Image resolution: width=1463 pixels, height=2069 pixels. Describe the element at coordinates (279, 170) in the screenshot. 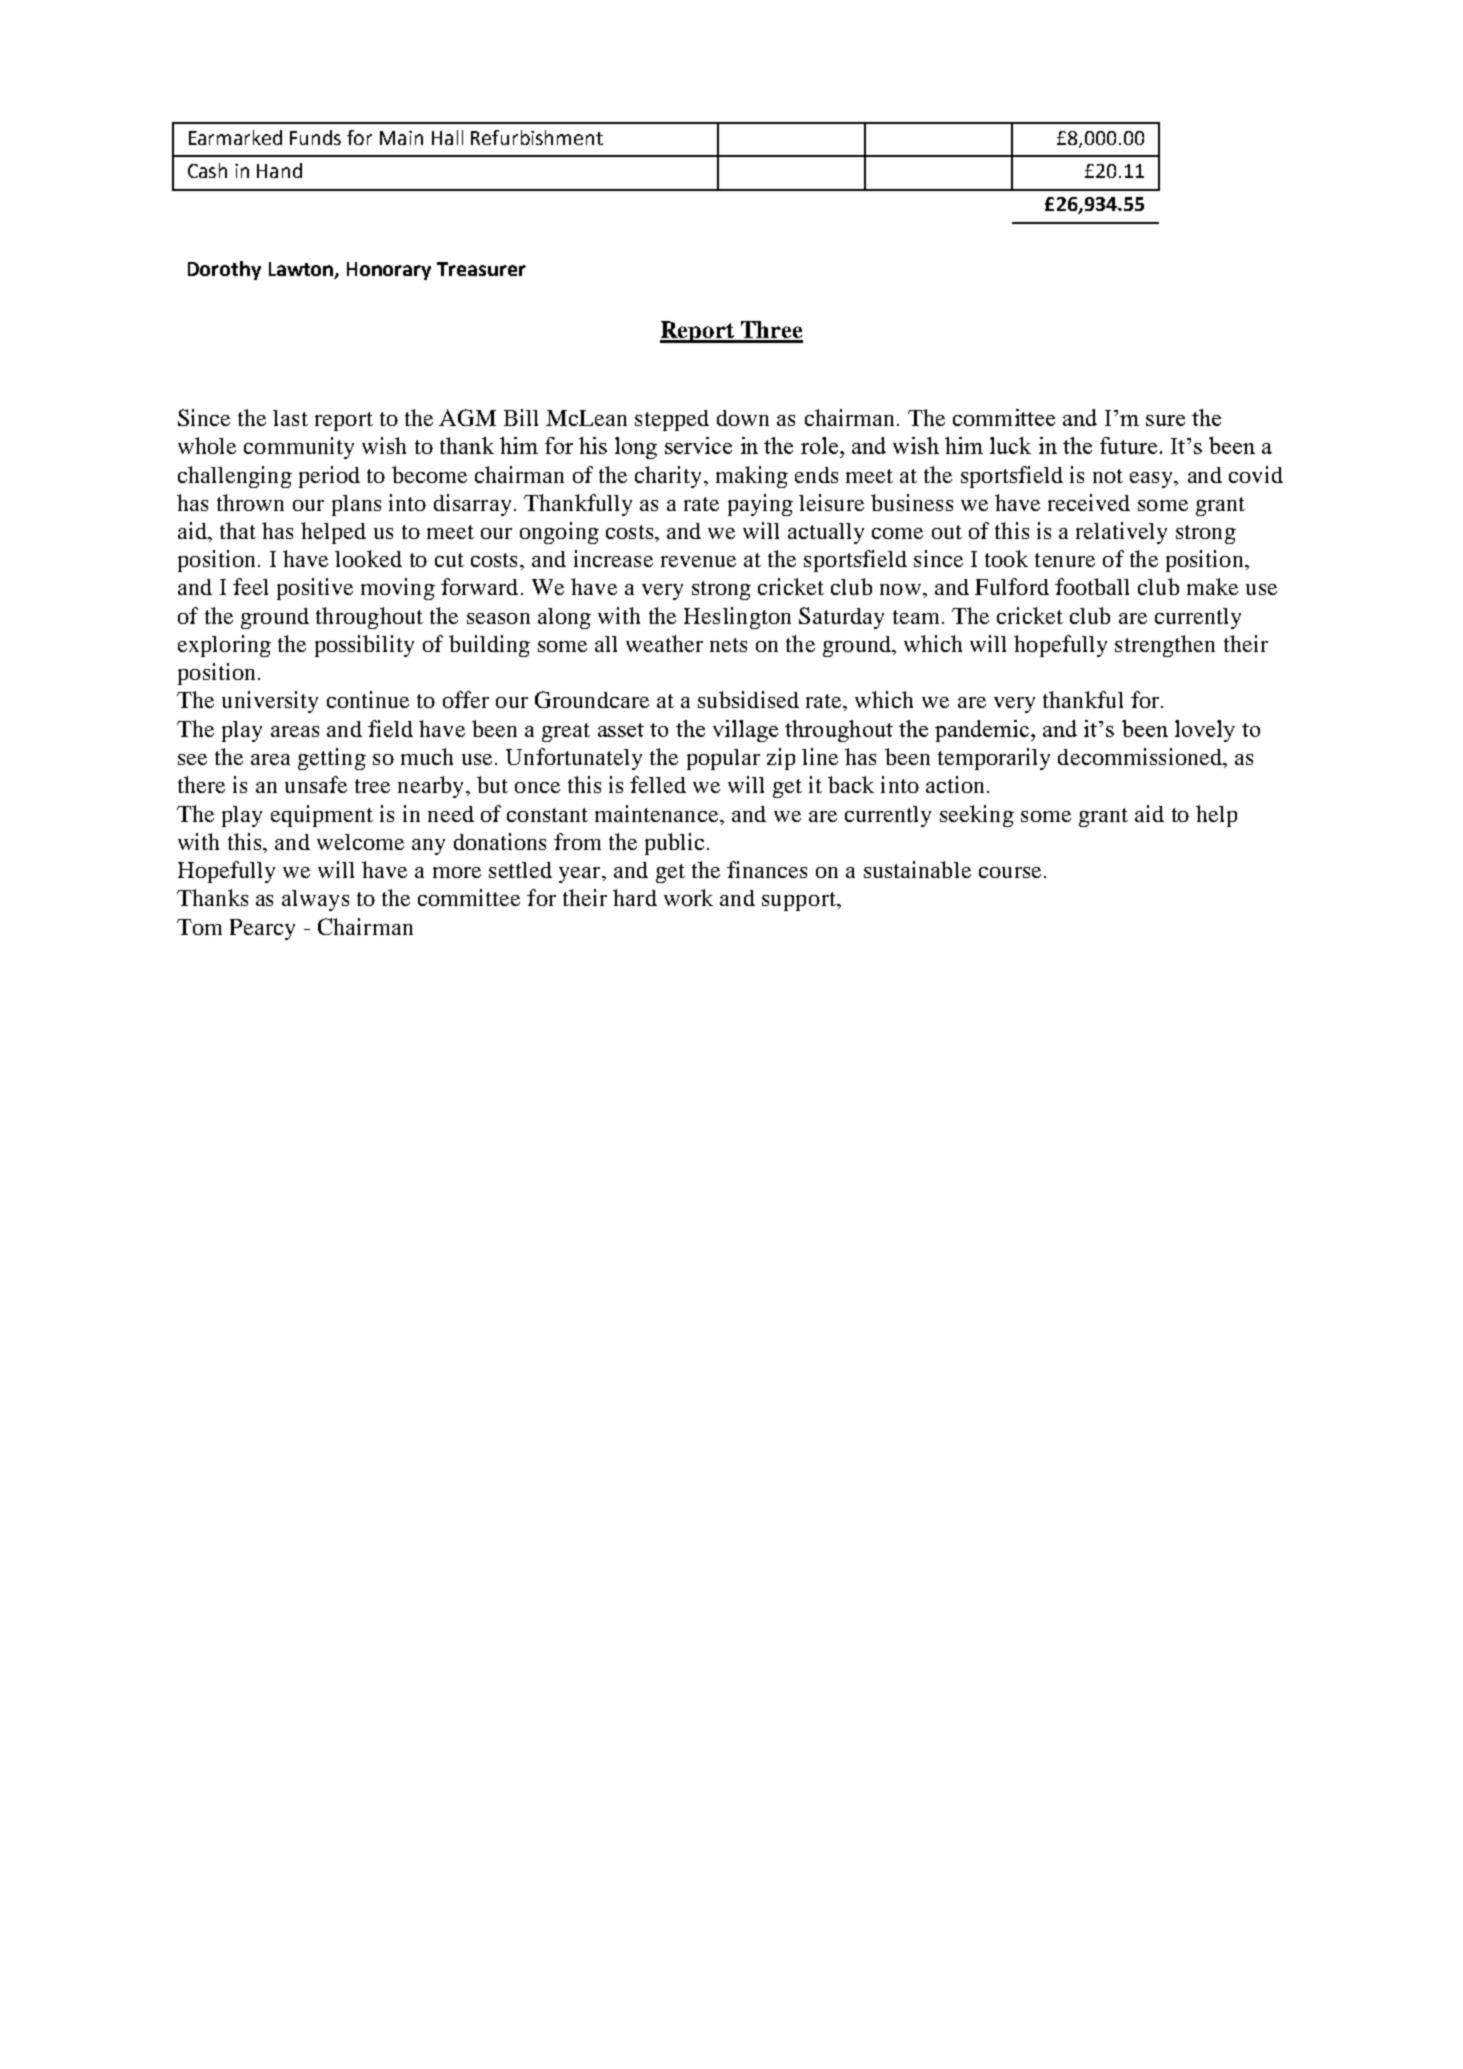

I see `Hand` at that location.
